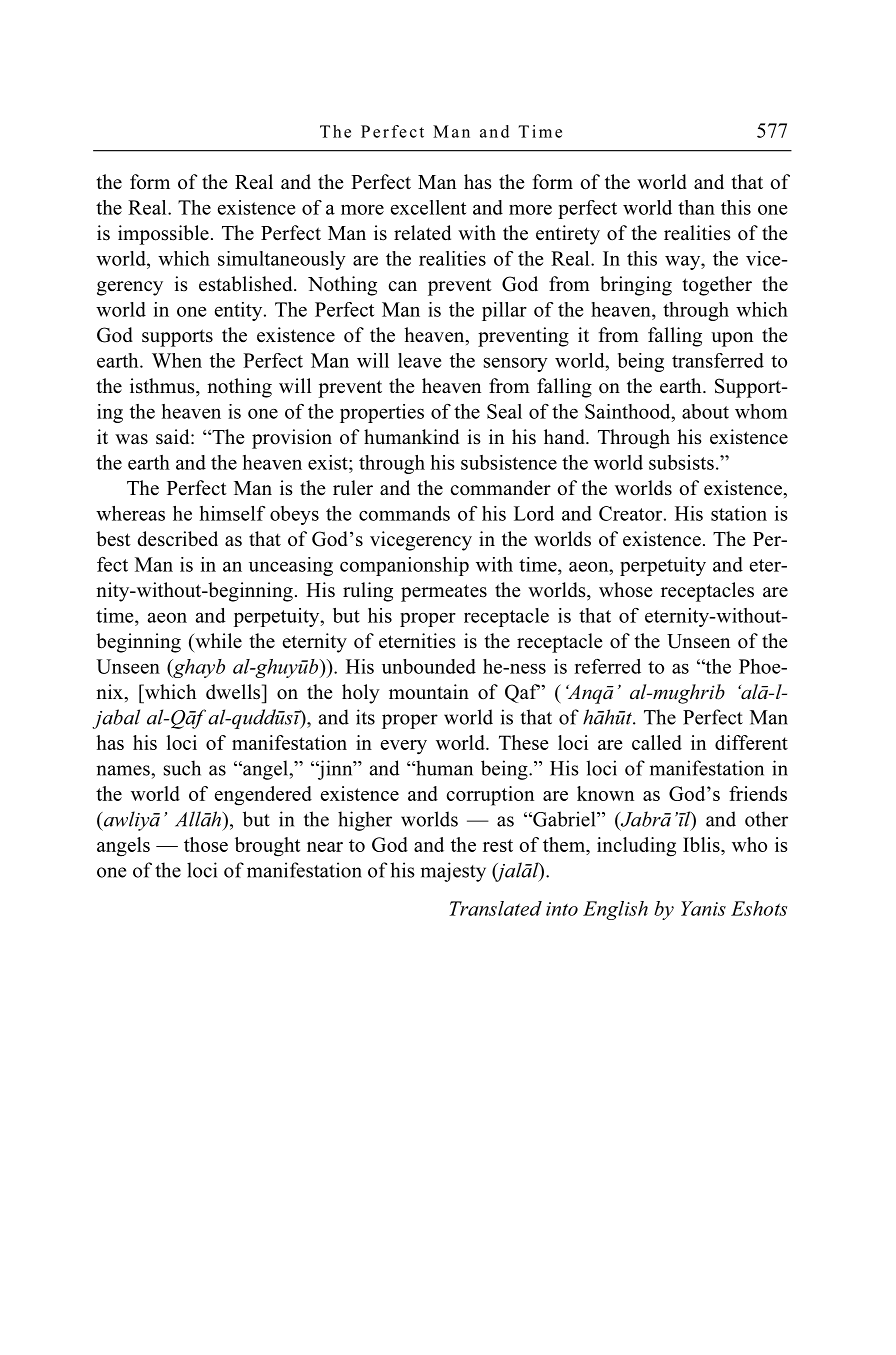 The width and height of the screenshot is (896, 1355). What do you see at coordinates (422, 233) in the screenshot?
I see `related` at bounding box center [422, 233].
